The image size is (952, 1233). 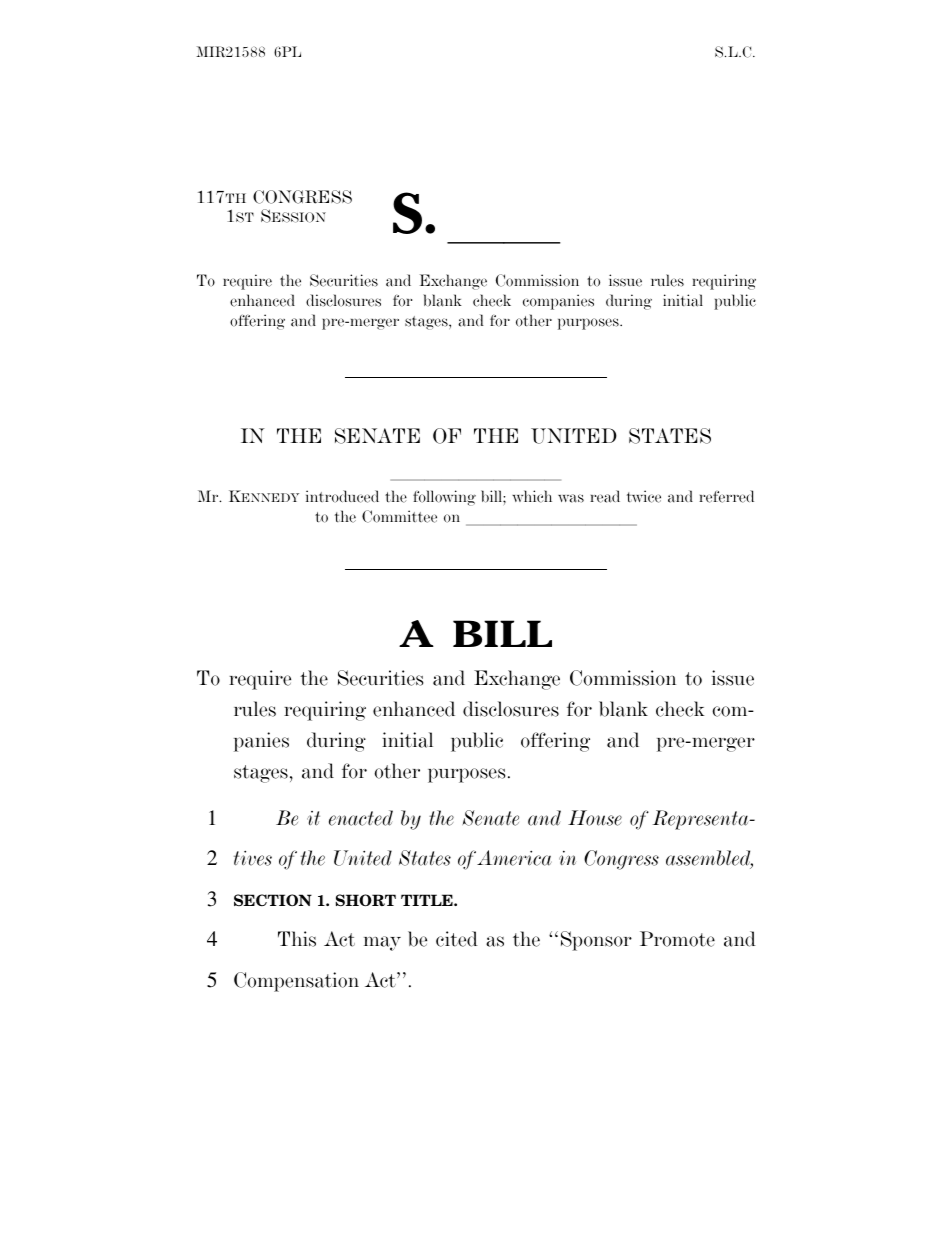 I want to click on enacted, so click(x=361, y=818).
